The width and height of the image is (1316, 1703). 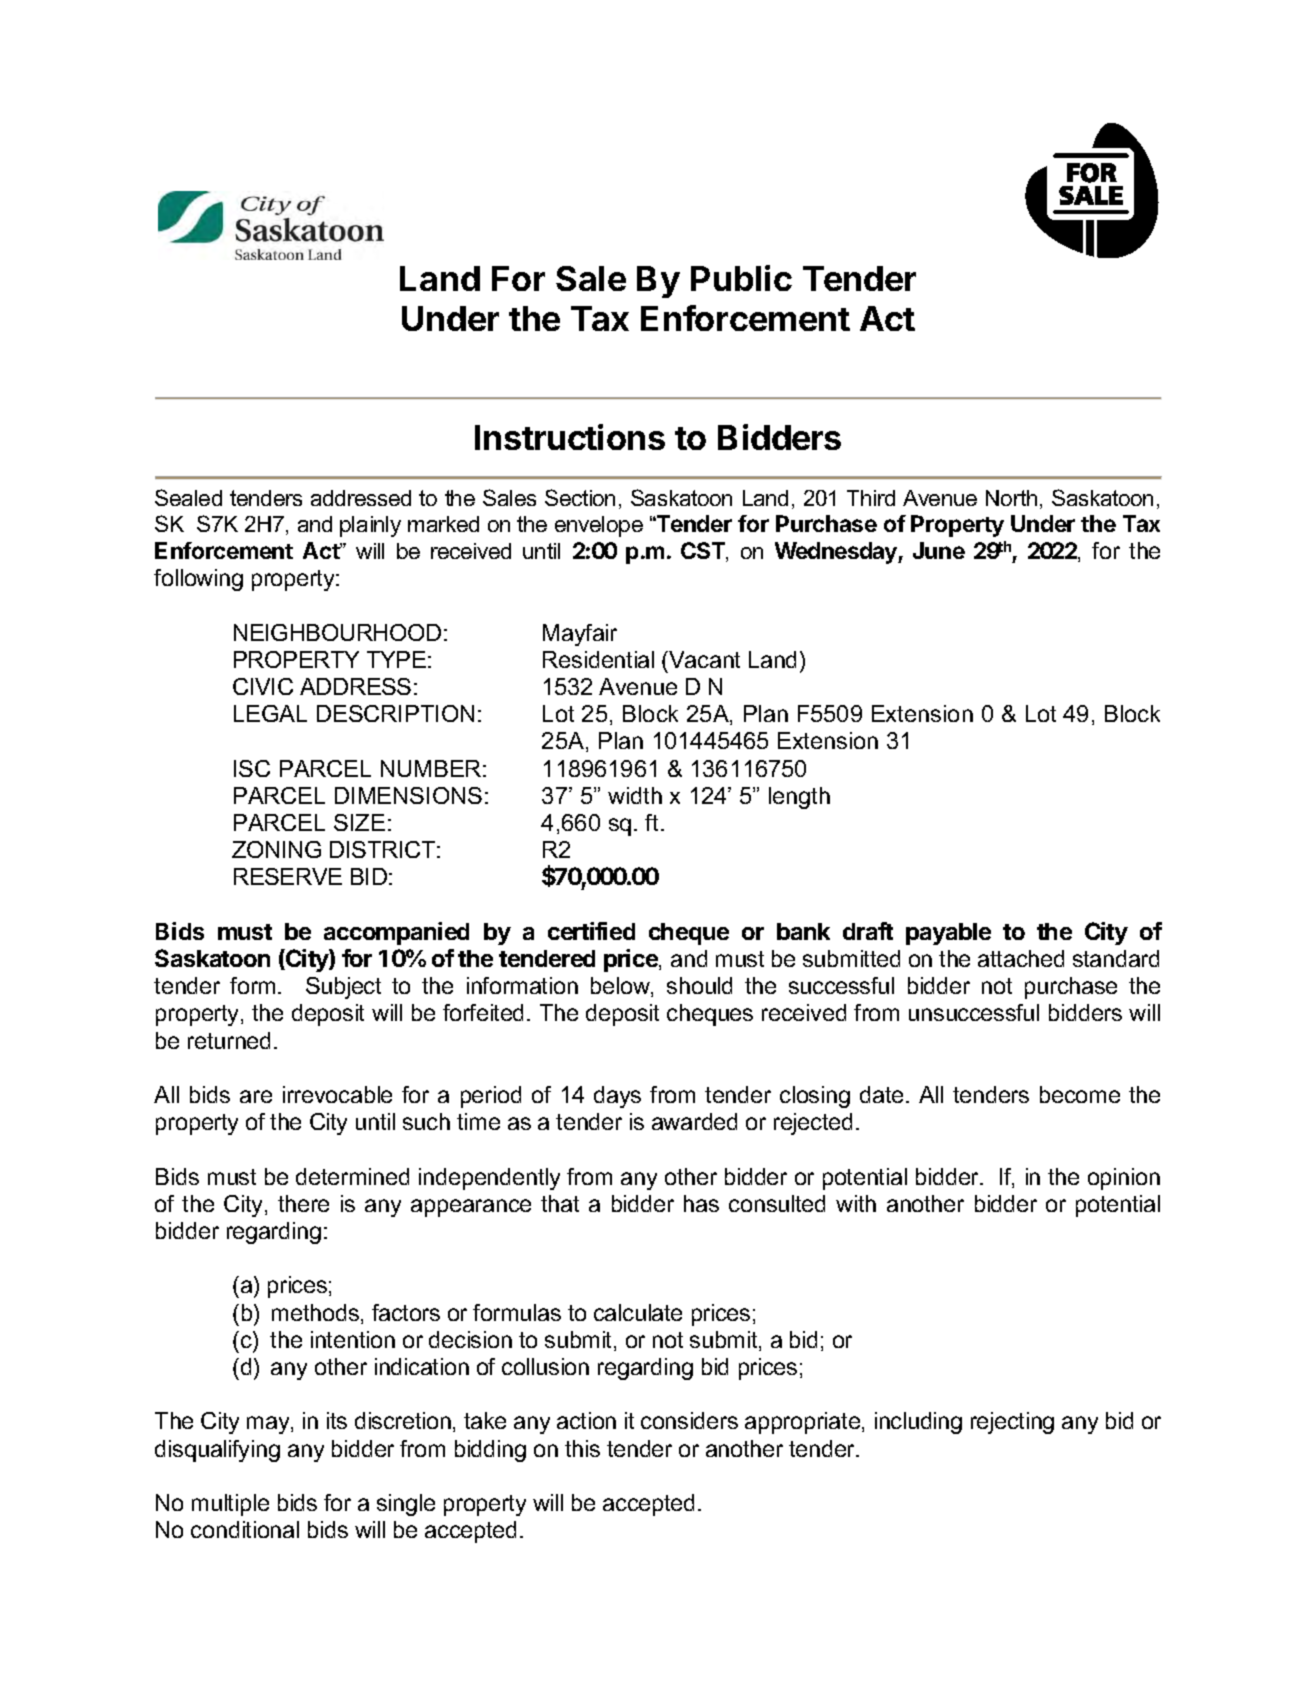 I want to click on payable, so click(x=948, y=934).
